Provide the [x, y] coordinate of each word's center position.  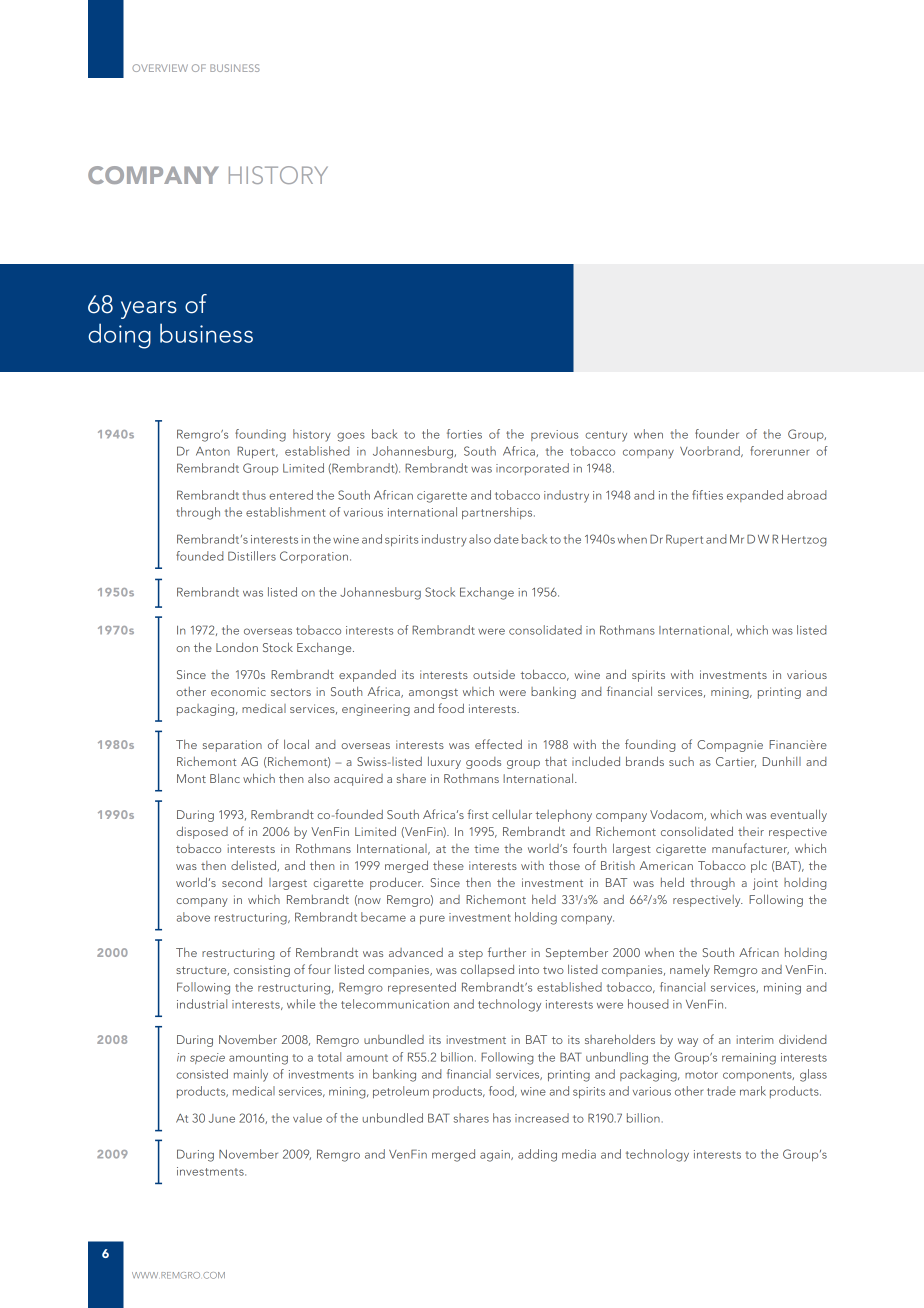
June [222, 1118]
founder [717, 434]
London [237, 647]
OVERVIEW [160, 68]
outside [494, 674]
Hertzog [804, 541]
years [149, 310]
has [502, 1118]
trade [721, 1091]
